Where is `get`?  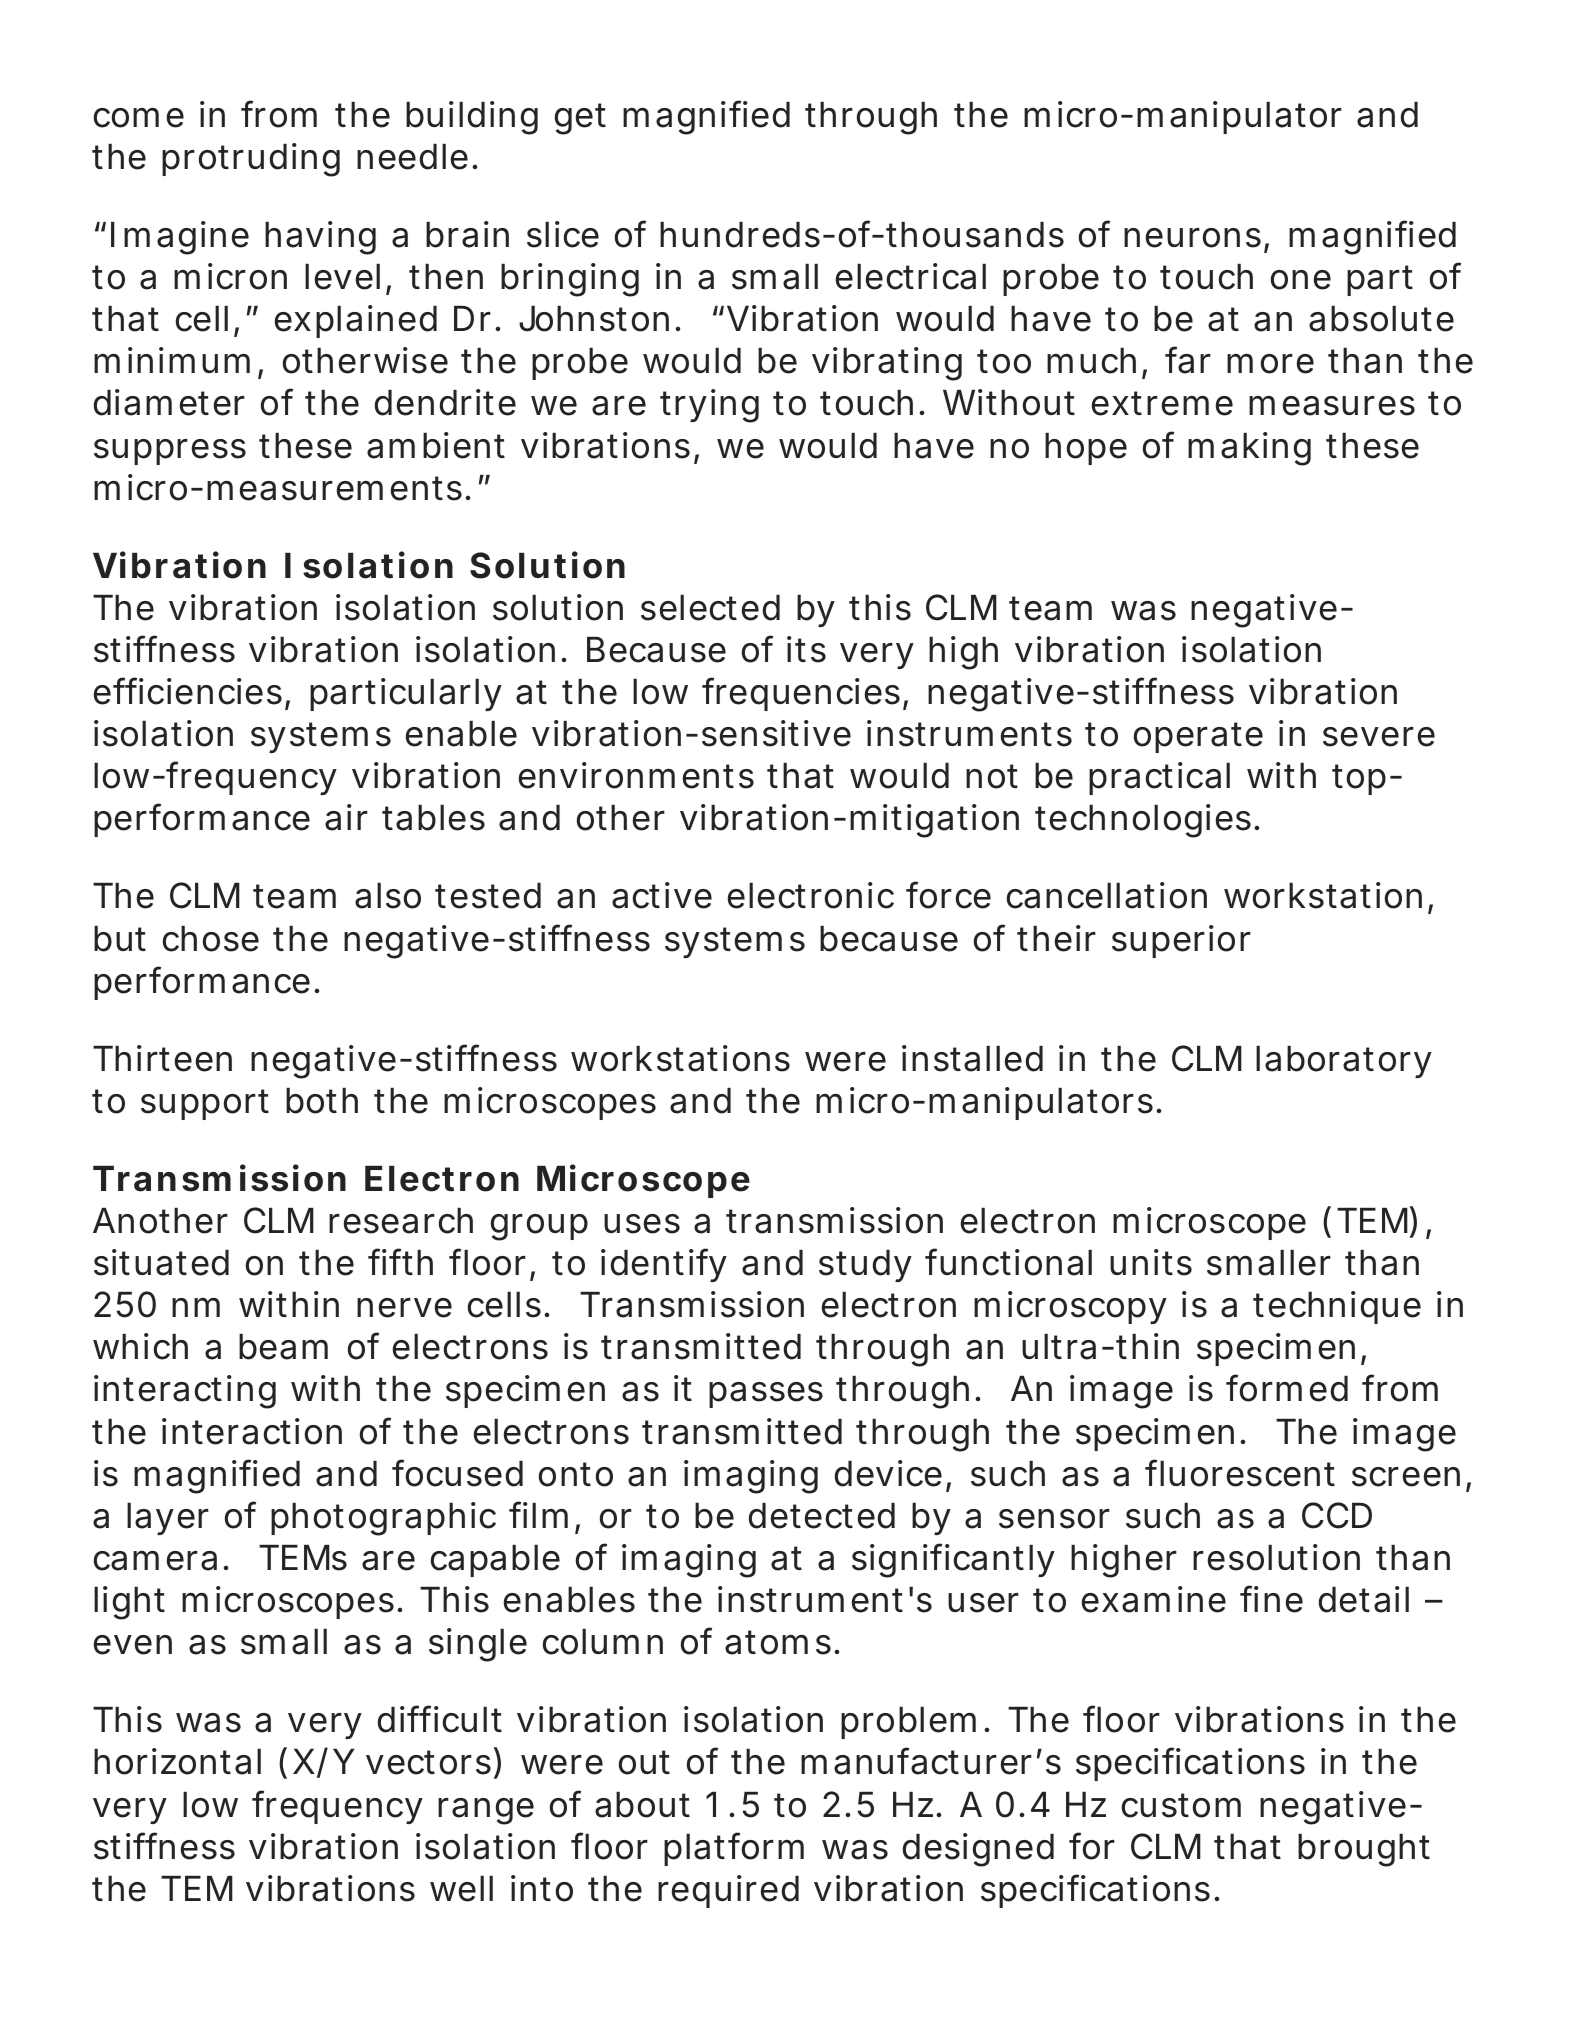
get is located at coordinates (580, 119).
